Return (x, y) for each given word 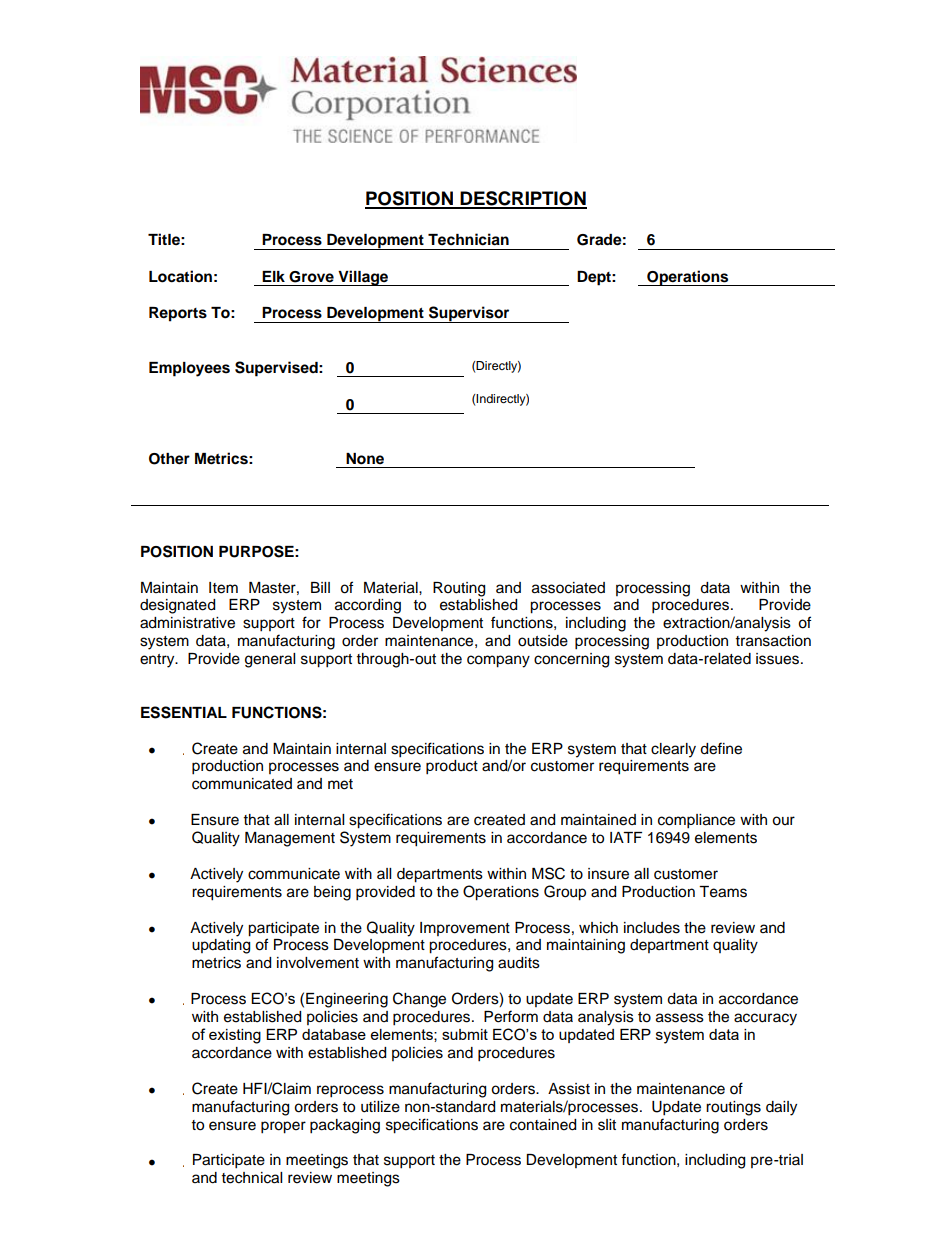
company (498, 661)
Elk (273, 276)
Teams (723, 892)
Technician (468, 239)
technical (252, 1178)
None (365, 459)
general (270, 660)
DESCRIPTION (523, 199)
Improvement (465, 929)
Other (169, 459)
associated (568, 588)
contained (543, 1125)
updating (221, 946)
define (721, 748)
